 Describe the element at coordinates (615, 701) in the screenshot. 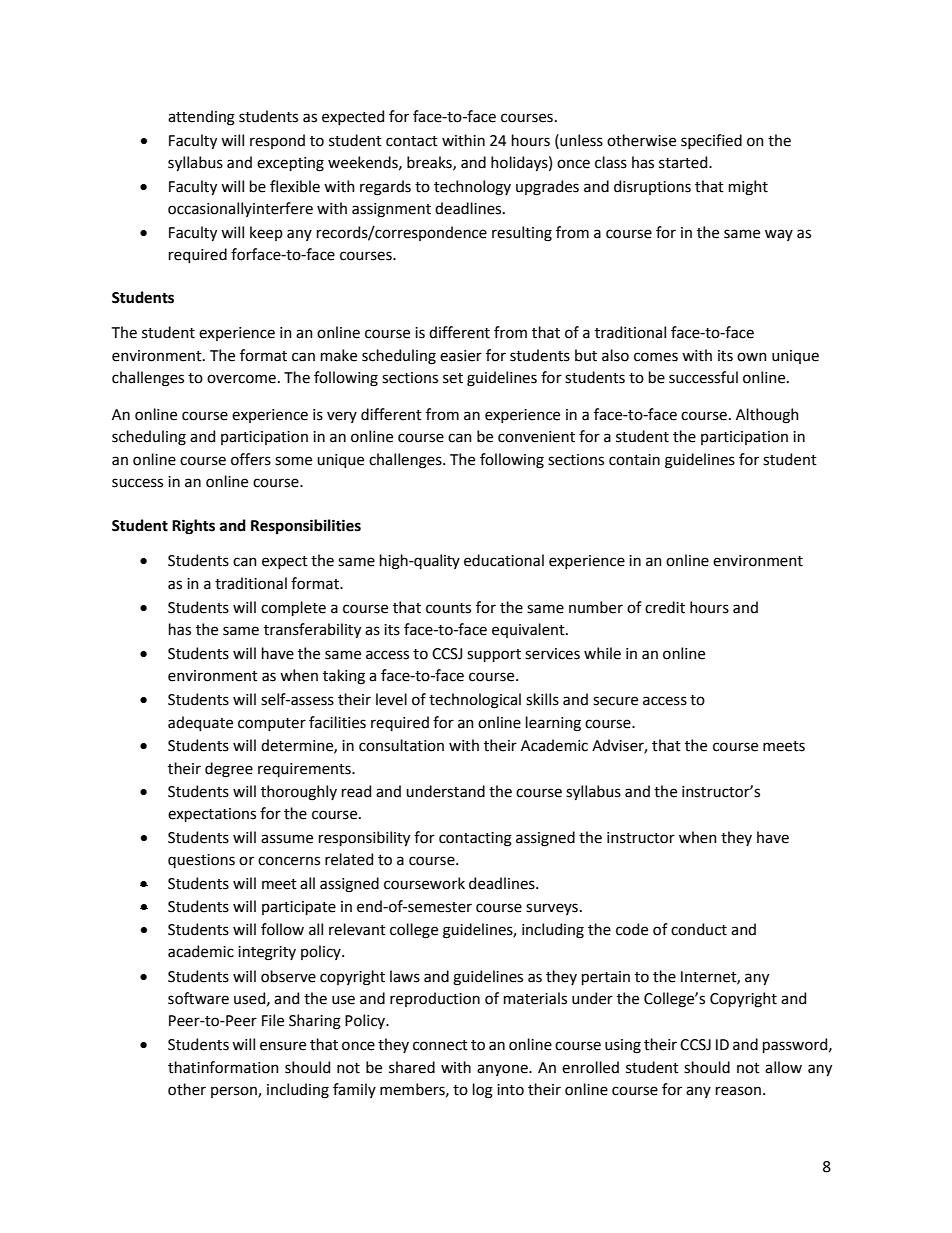

I see `secure` at that location.
